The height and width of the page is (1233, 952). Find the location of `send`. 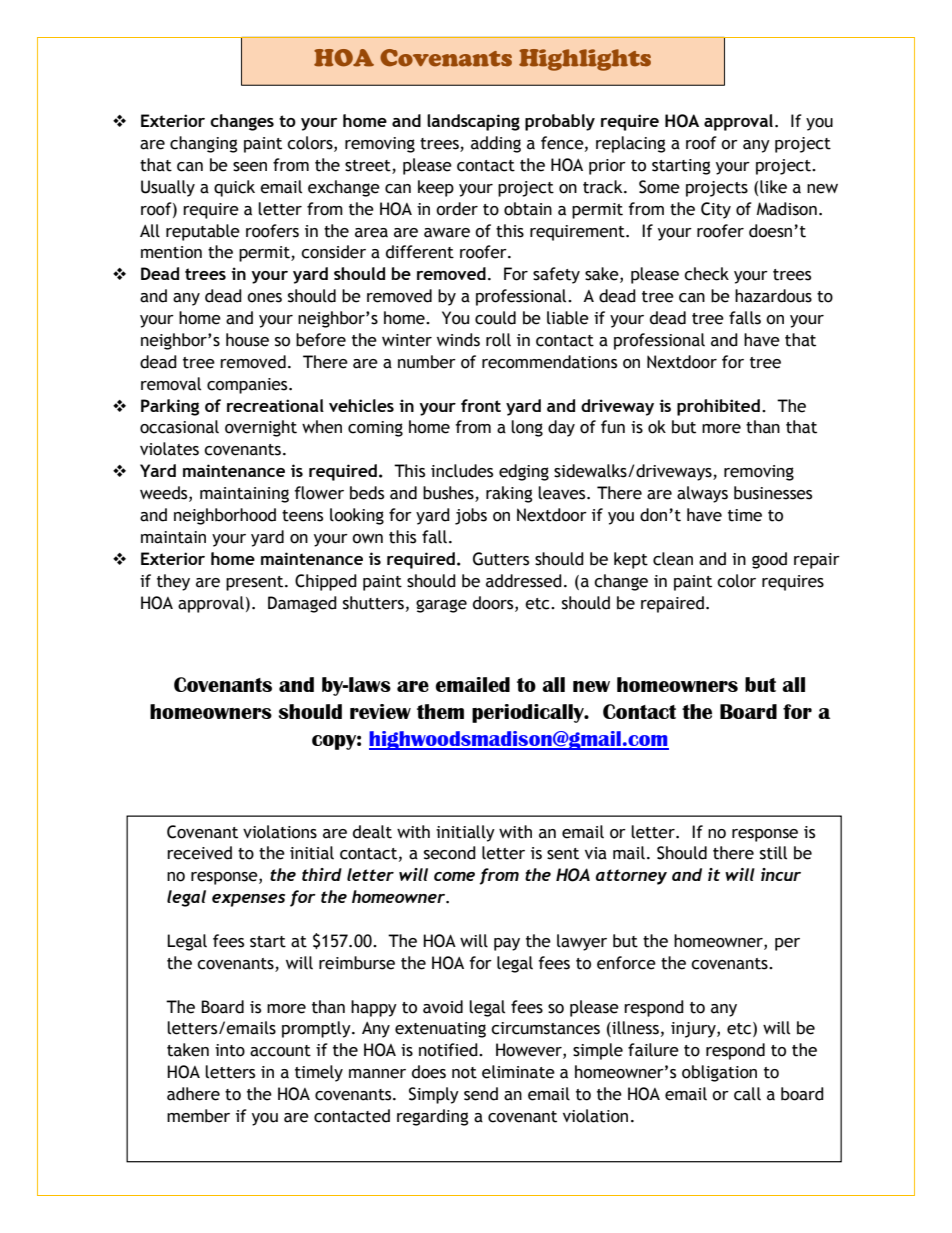

send is located at coordinates (481, 1094).
